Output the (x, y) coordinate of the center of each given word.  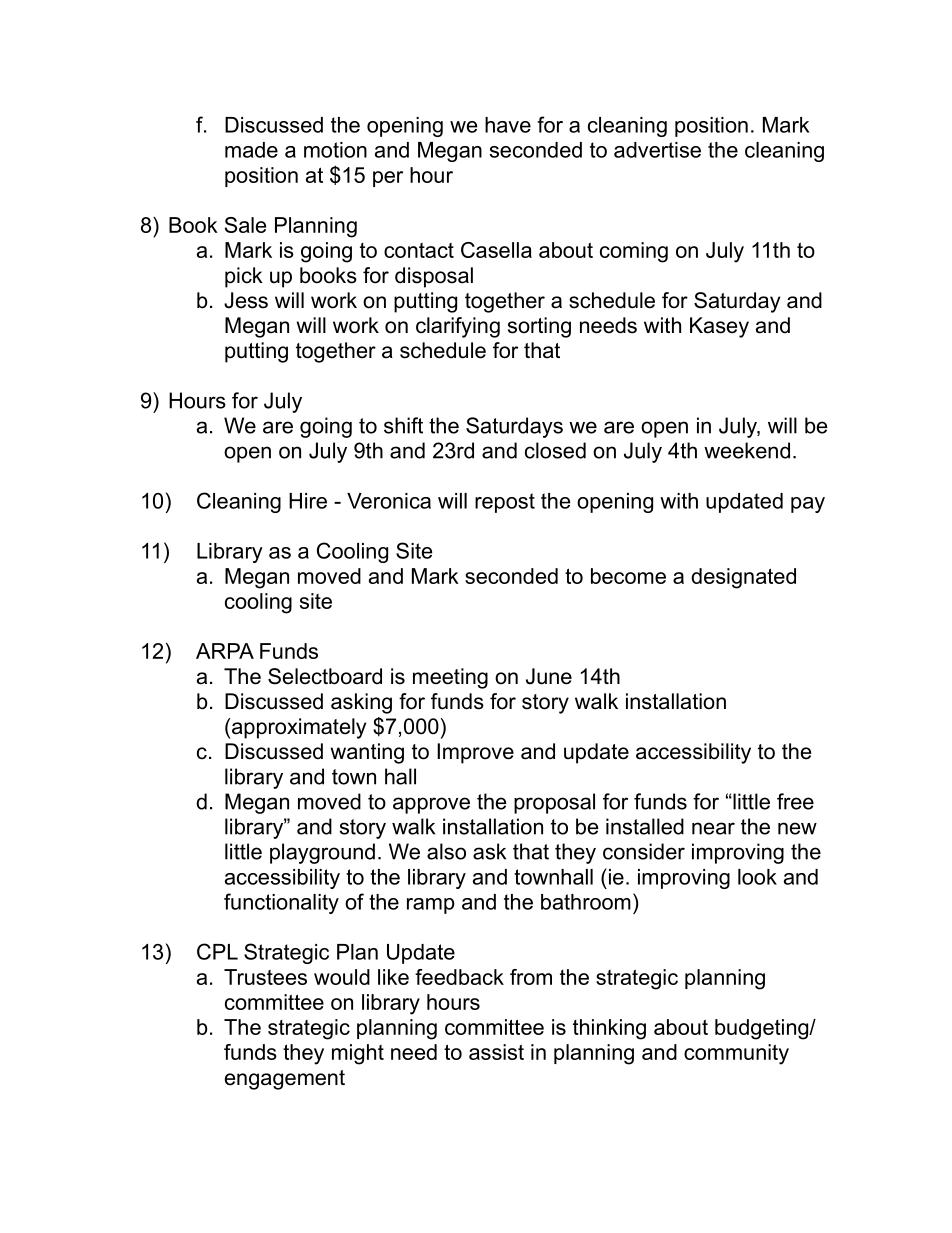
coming (634, 252)
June (549, 676)
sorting (539, 327)
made (251, 150)
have (508, 125)
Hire (308, 501)
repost (505, 503)
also (446, 851)
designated (743, 578)
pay (808, 505)
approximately (299, 728)
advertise (657, 150)
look (757, 877)
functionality (281, 903)
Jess (246, 300)
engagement (285, 1080)
